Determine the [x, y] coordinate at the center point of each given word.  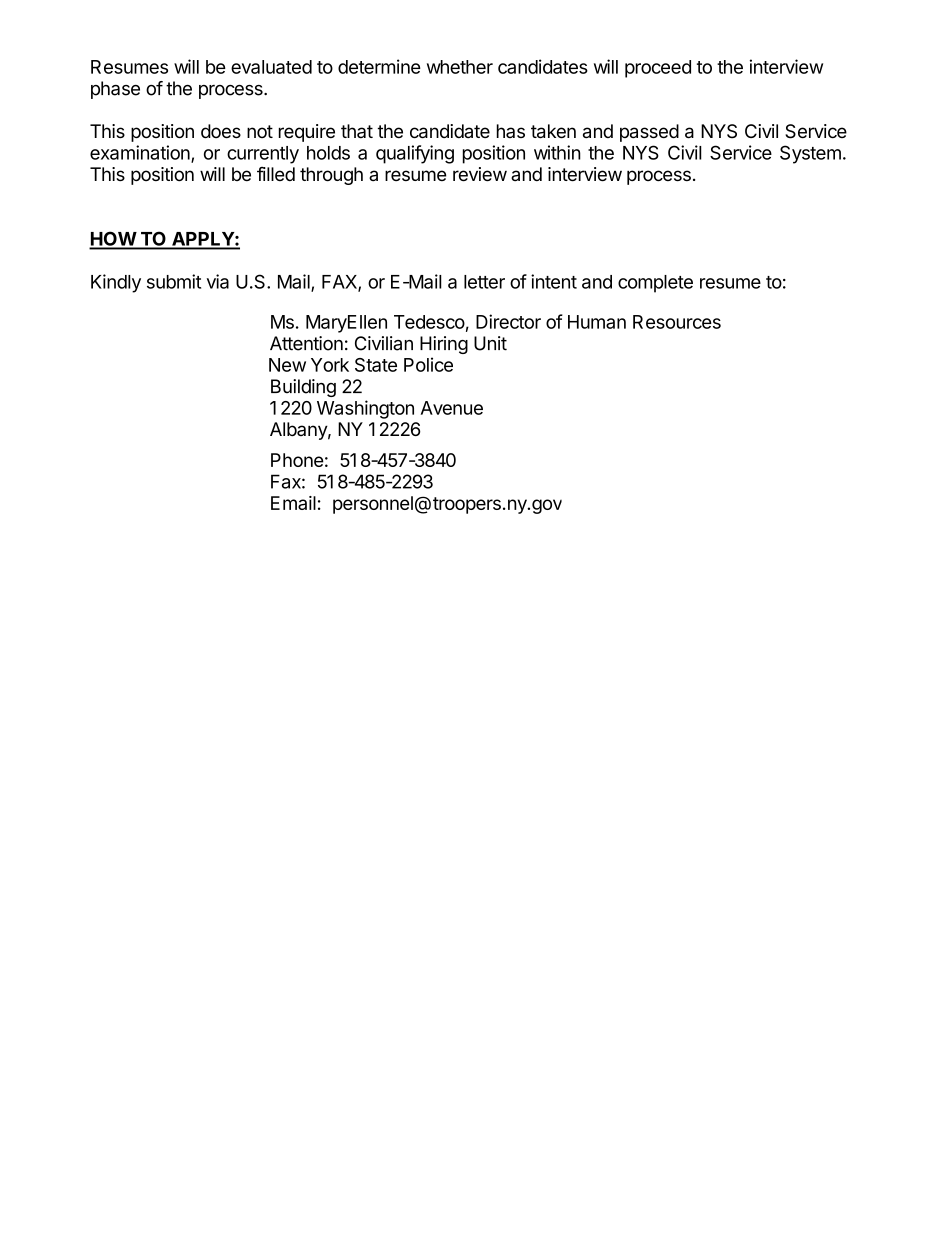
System [810, 154]
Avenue [452, 408]
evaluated [271, 67]
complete [655, 284]
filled [276, 174]
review [480, 174]
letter [484, 282]
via [218, 281]
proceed [658, 69]
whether [460, 67]
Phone [297, 460]
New [287, 365]
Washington [365, 409]
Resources [677, 322]
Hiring [444, 345]
